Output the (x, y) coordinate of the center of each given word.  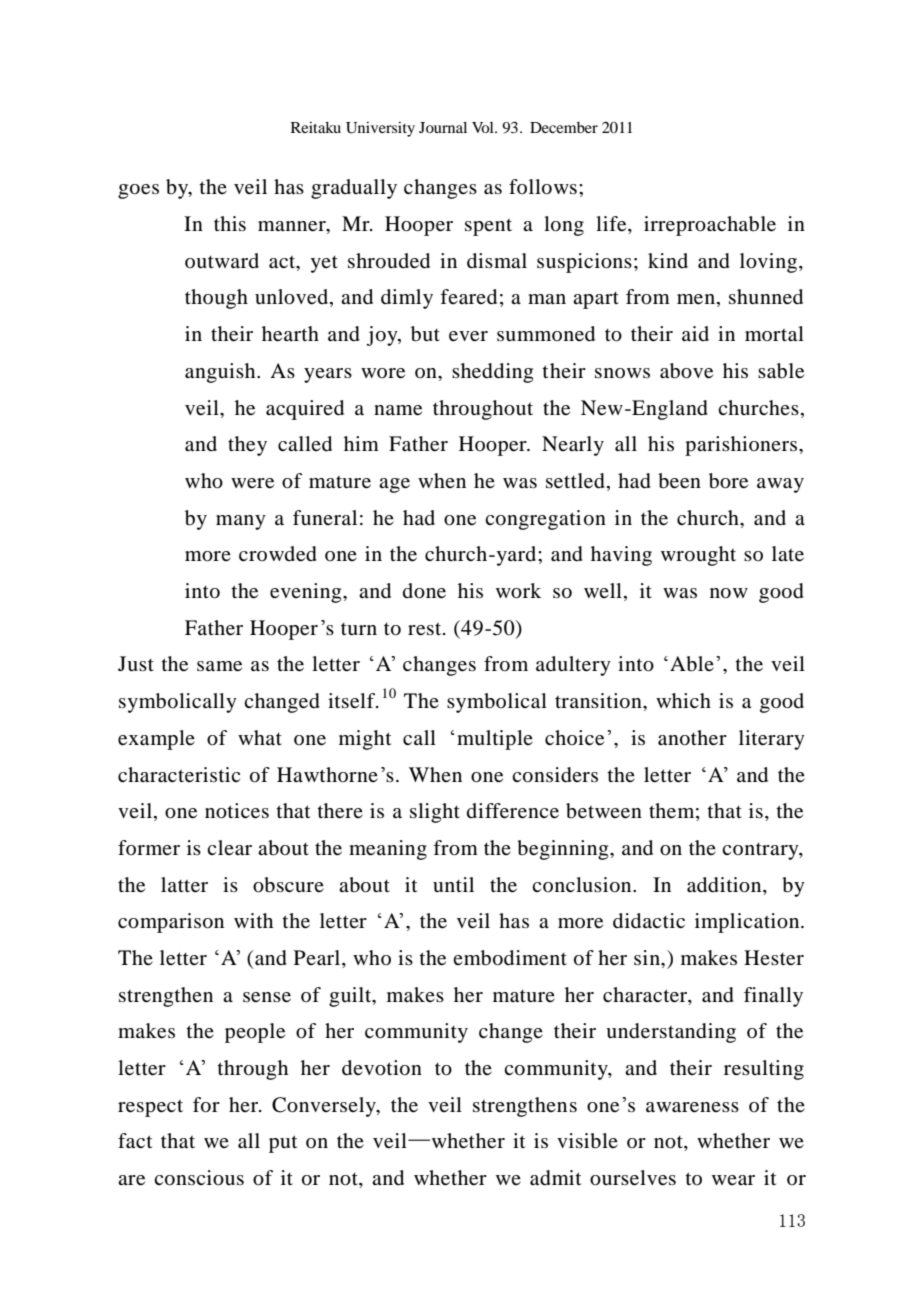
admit (555, 1178)
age (394, 485)
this (230, 223)
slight (435, 813)
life (612, 225)
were (252, 483)
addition (725, 885)
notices (237, 811)
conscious (199, 1178)
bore (728, 481)
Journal (443, 127)
